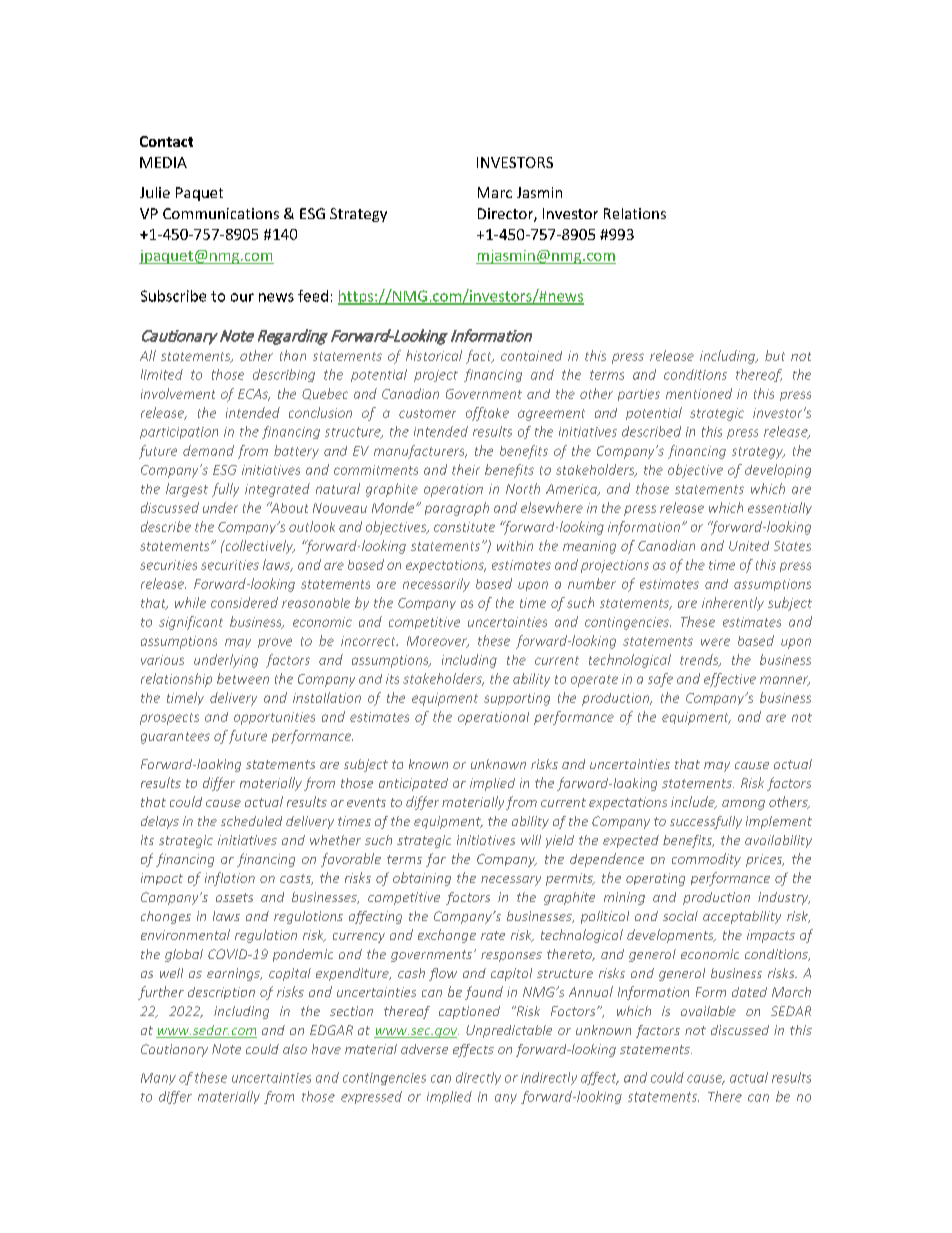 The image size is (952, 1233). What do you see at coordinates (531, 840) in the screenshot?
I see `will` at bounding box center [531, 840].
